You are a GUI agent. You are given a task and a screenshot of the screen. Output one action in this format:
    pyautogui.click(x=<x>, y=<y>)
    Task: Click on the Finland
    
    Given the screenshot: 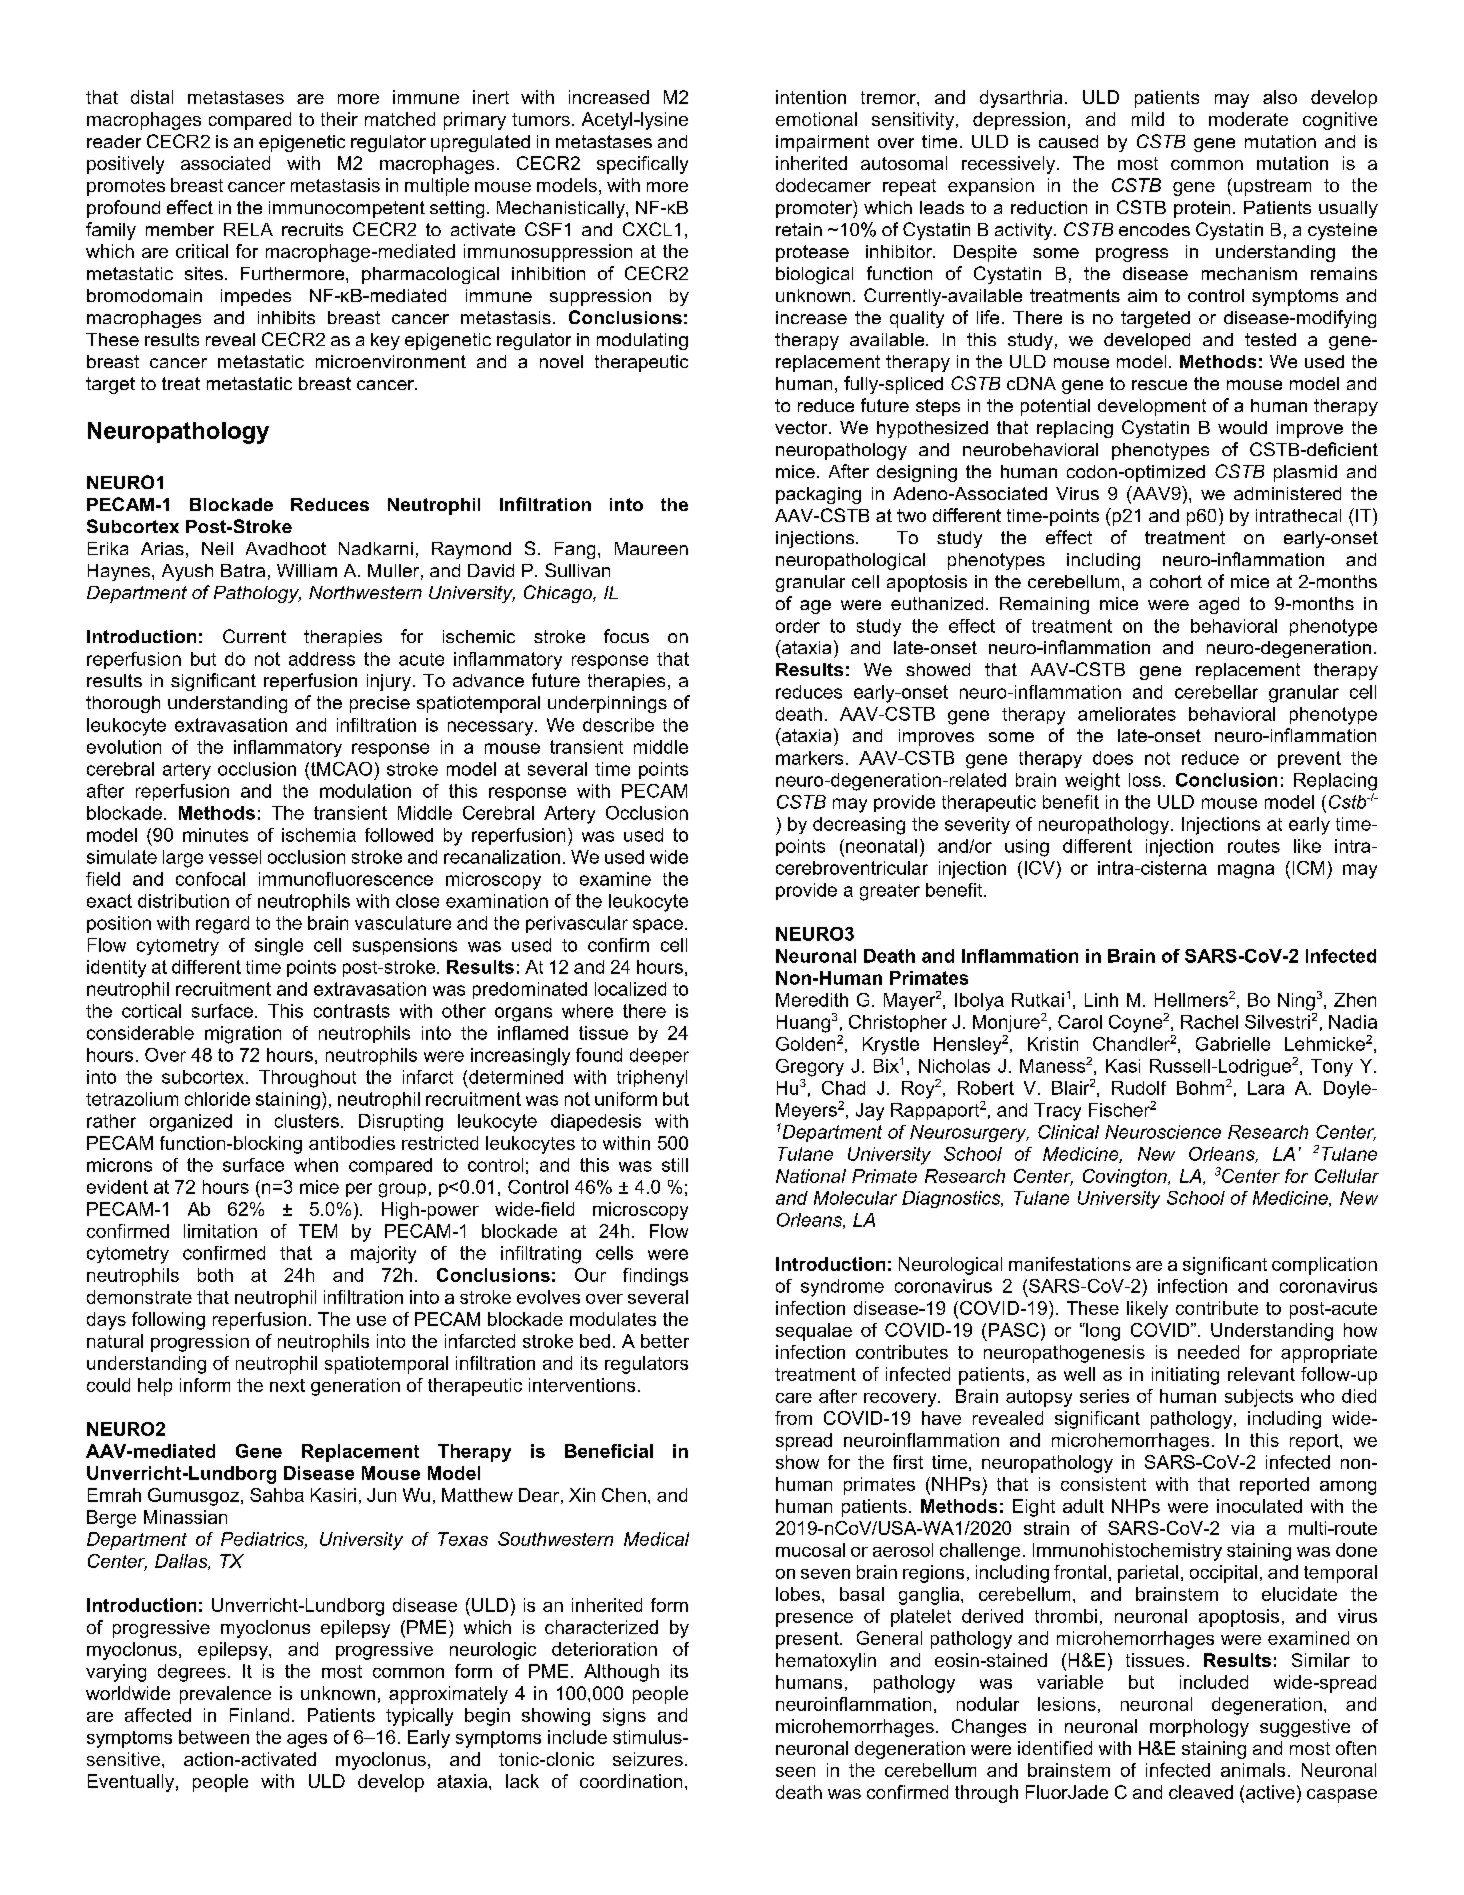 What is the action you would take?
    pyautogui.click(x=259, y=1715)
